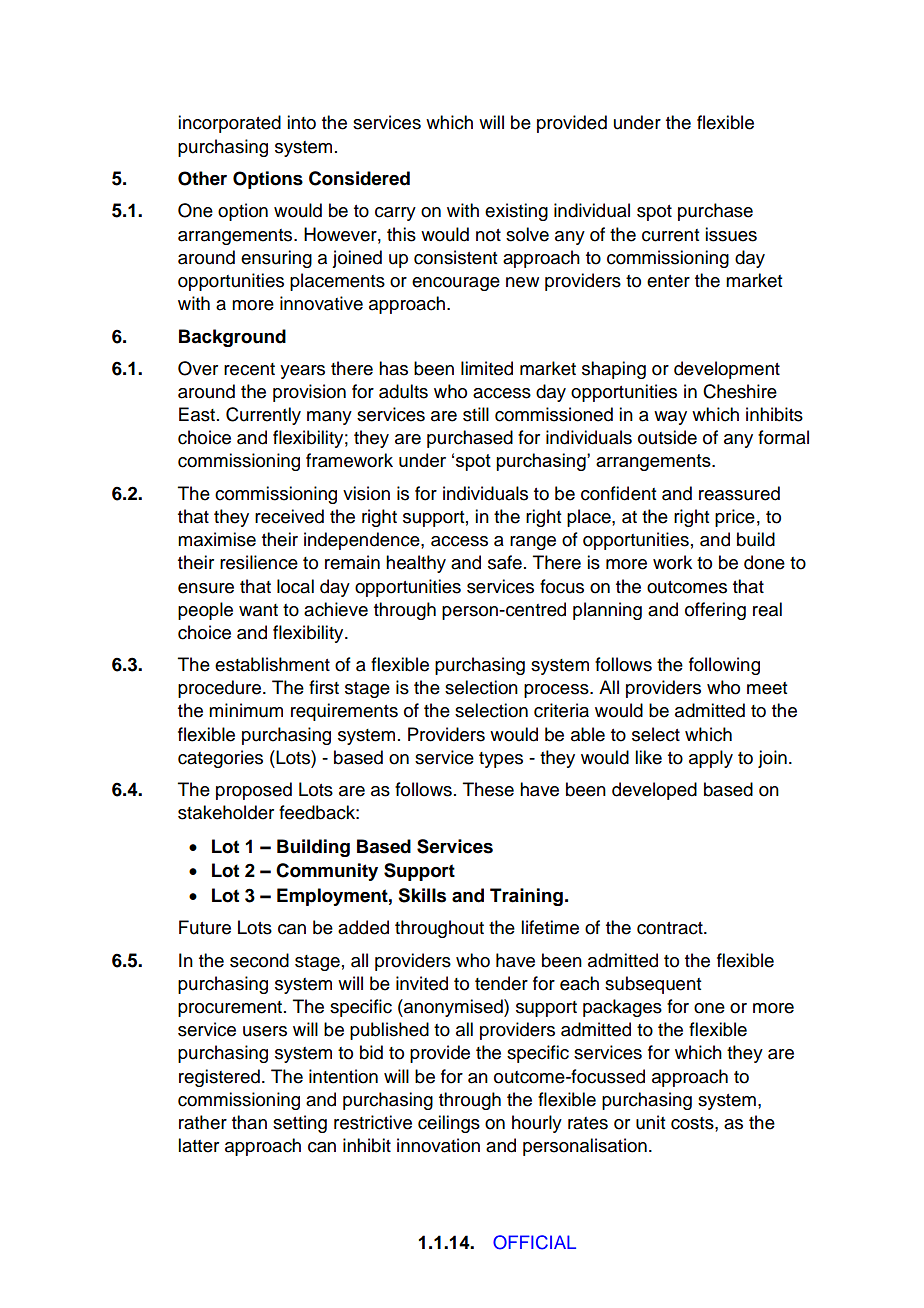 This screenshot has height=1308, width=924. Describe the element at coordinates (534, 1242) in the screenshot. I see `OFFICIAL` at that location.
